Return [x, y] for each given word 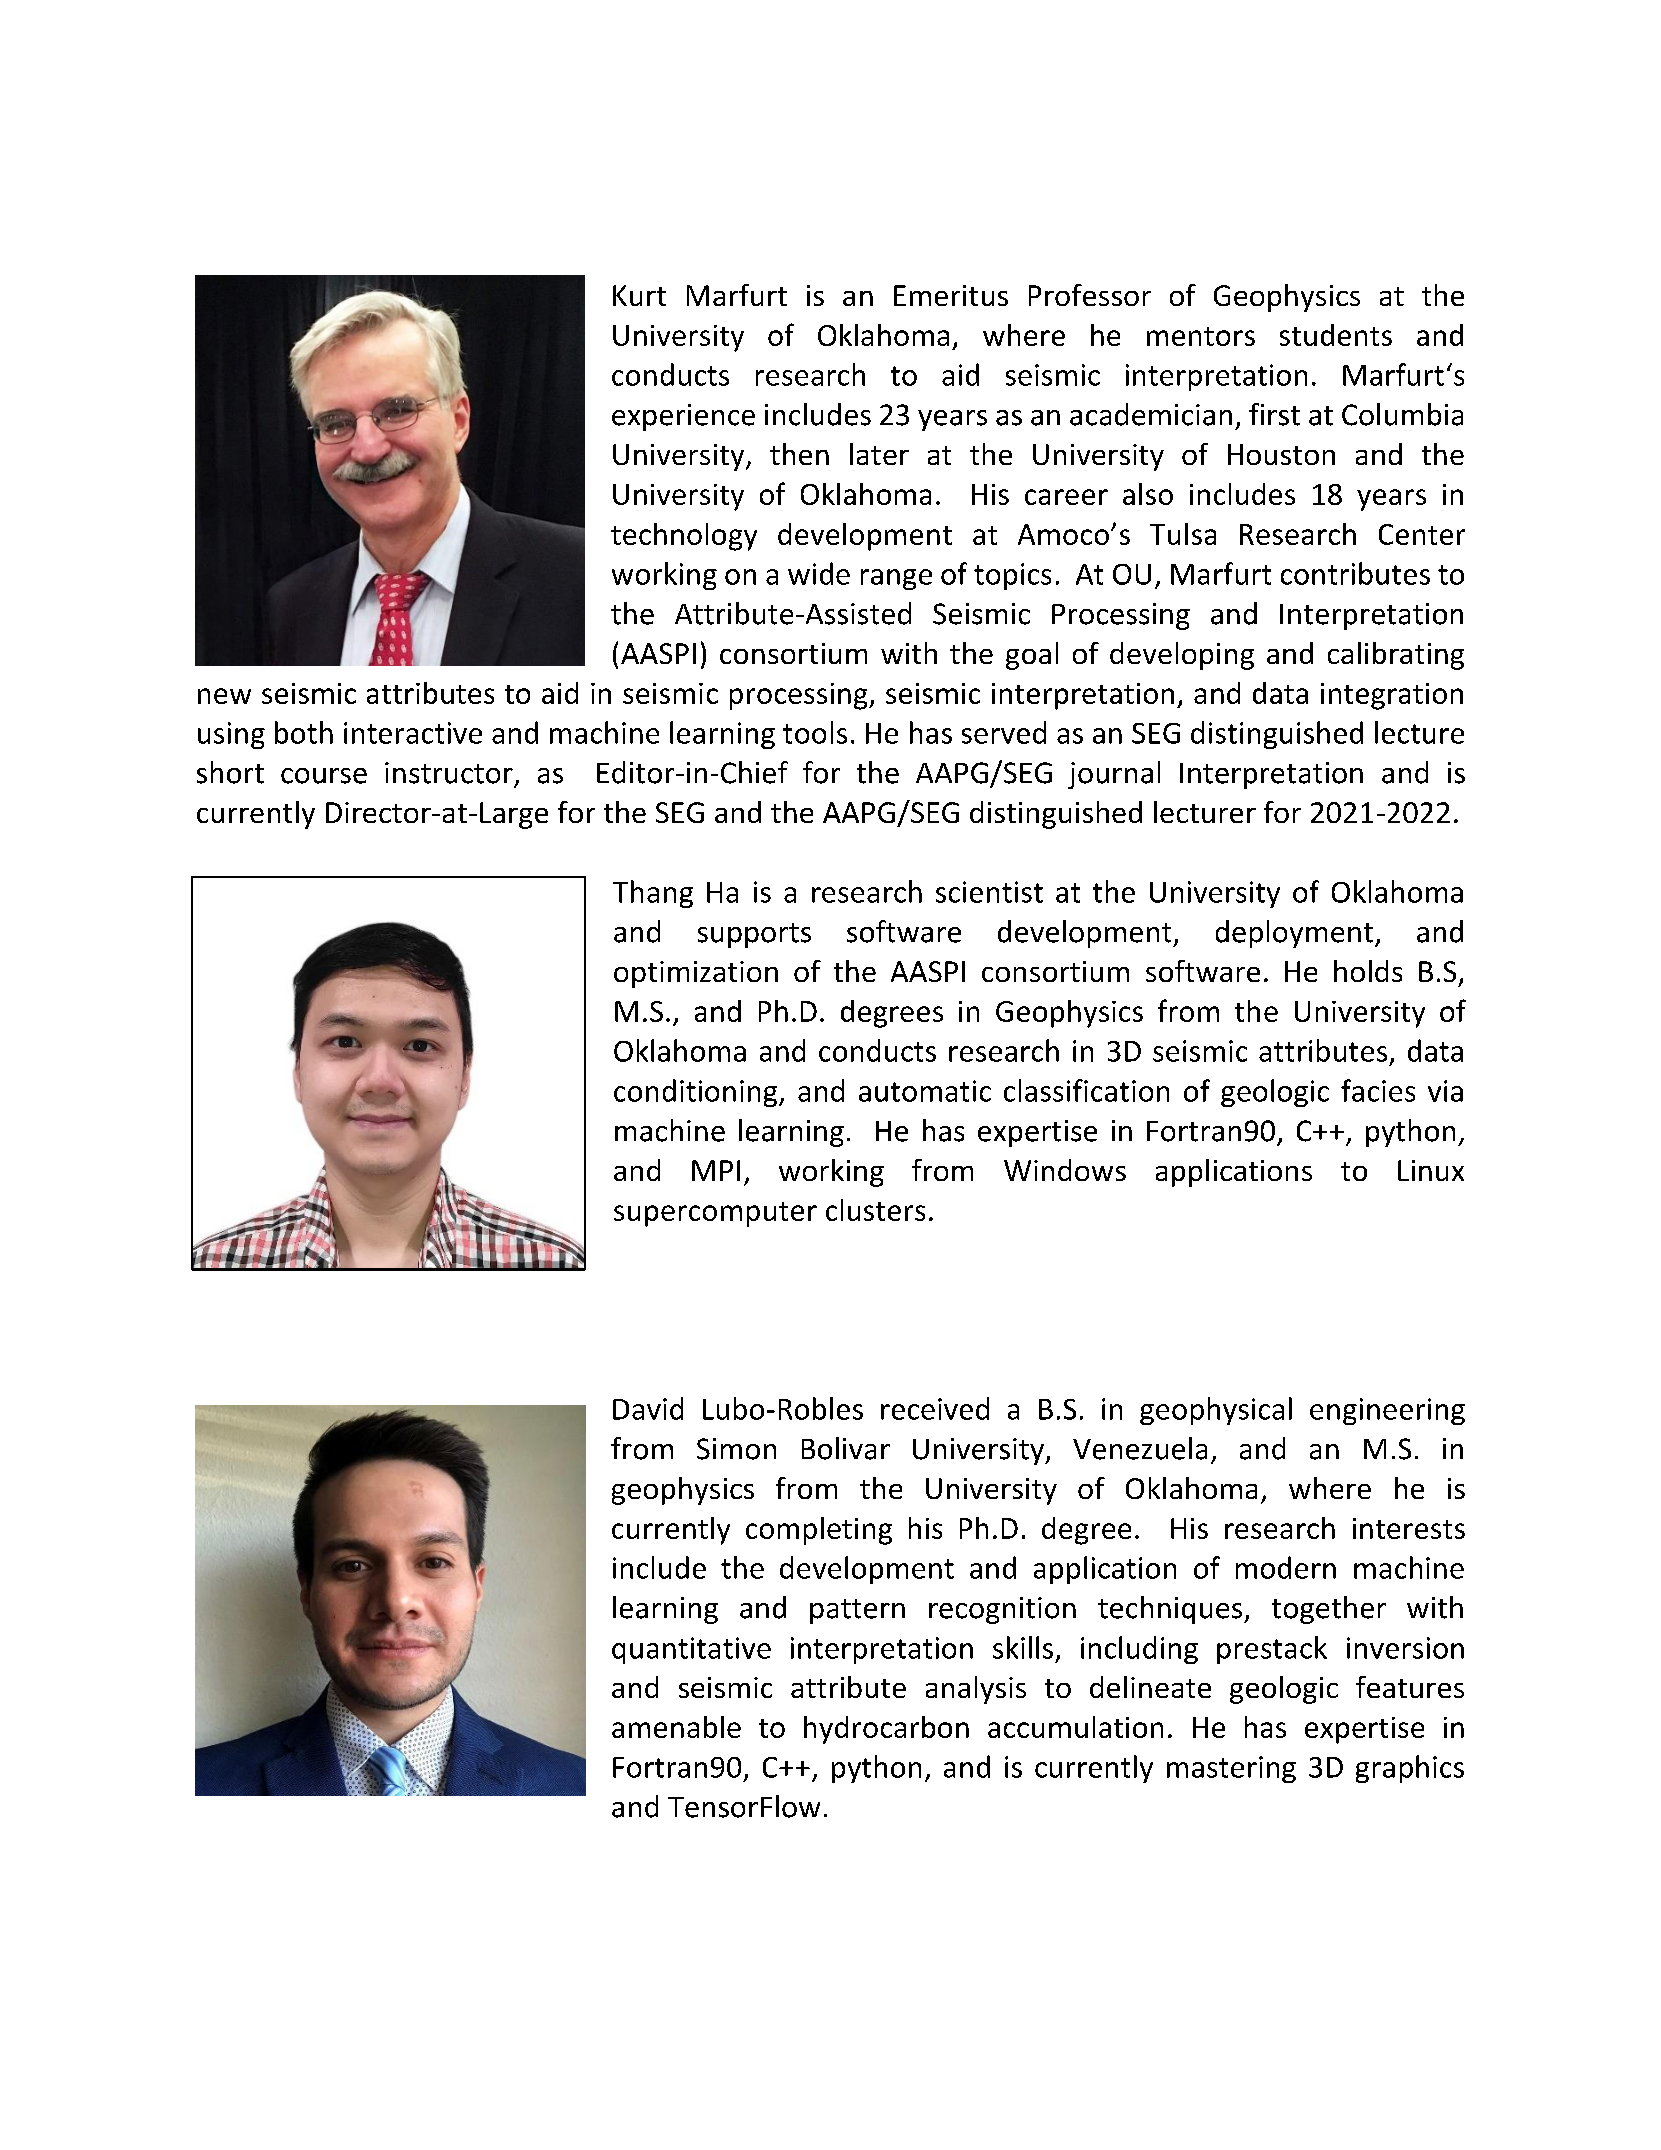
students [1336, 335]
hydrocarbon [886, 1730]
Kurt [639, 295]
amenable [676, 1727]
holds [1368, 971]
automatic [925, 1091]
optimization [696, 974]
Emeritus [951, 295]
